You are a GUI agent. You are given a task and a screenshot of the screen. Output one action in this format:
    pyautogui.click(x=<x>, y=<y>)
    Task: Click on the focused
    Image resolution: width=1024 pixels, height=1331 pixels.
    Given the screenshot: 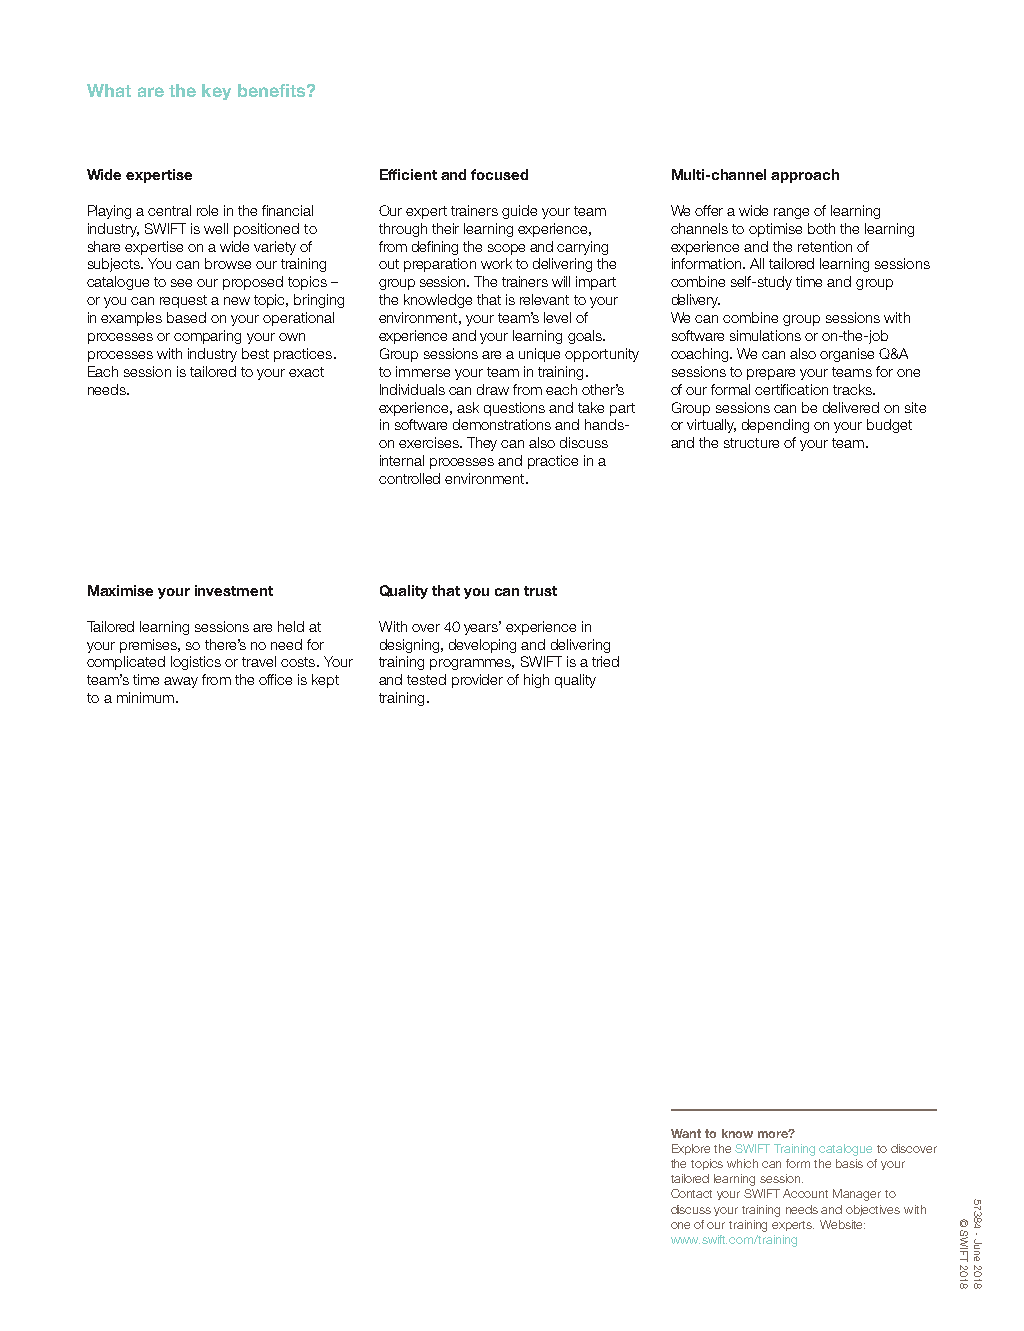 What is the action you would take?
    pyautogui.click(x=499, y=174)
